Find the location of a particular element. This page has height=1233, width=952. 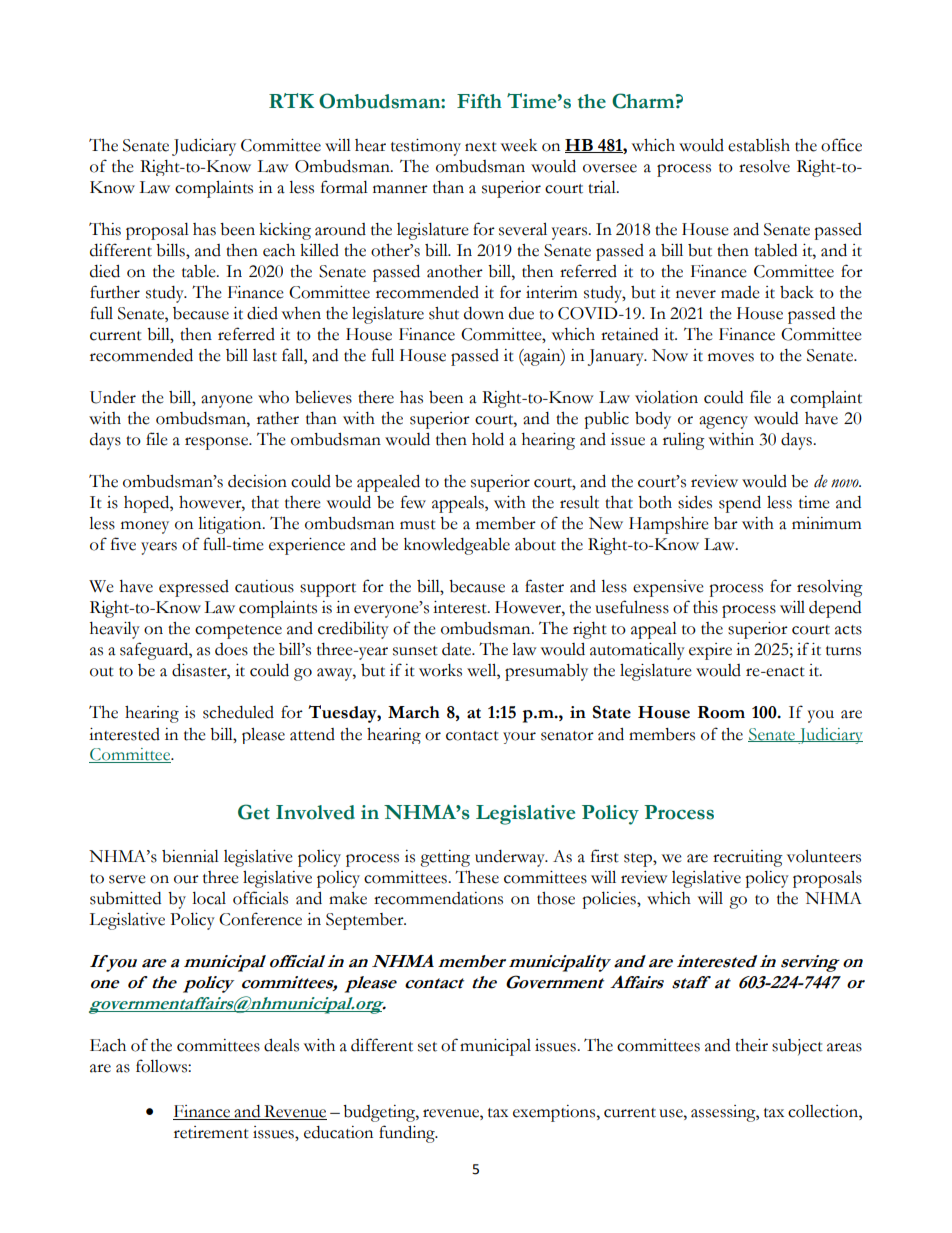

next is located at coordinates (481, 147).
